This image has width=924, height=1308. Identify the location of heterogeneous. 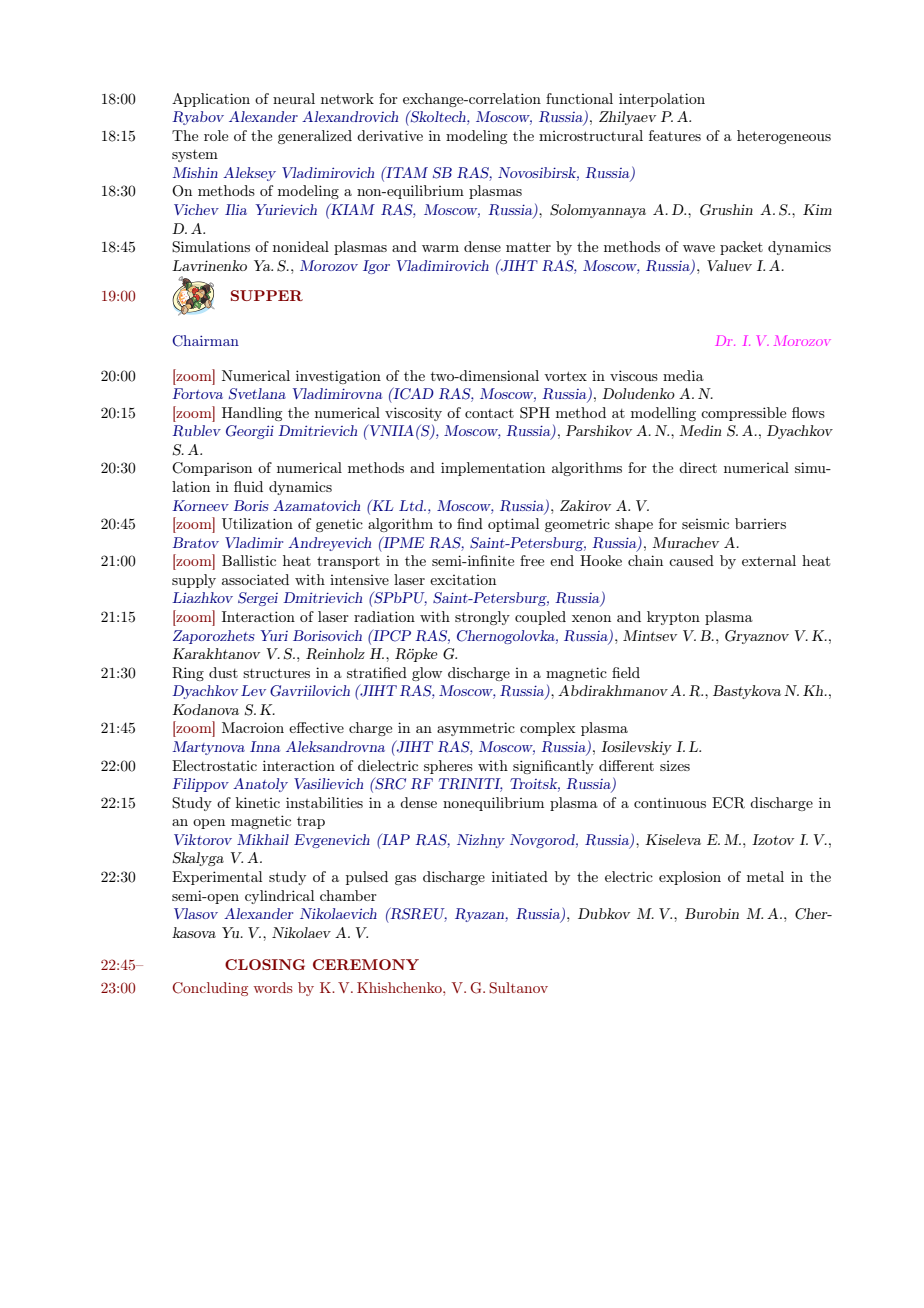
(784, 137).
